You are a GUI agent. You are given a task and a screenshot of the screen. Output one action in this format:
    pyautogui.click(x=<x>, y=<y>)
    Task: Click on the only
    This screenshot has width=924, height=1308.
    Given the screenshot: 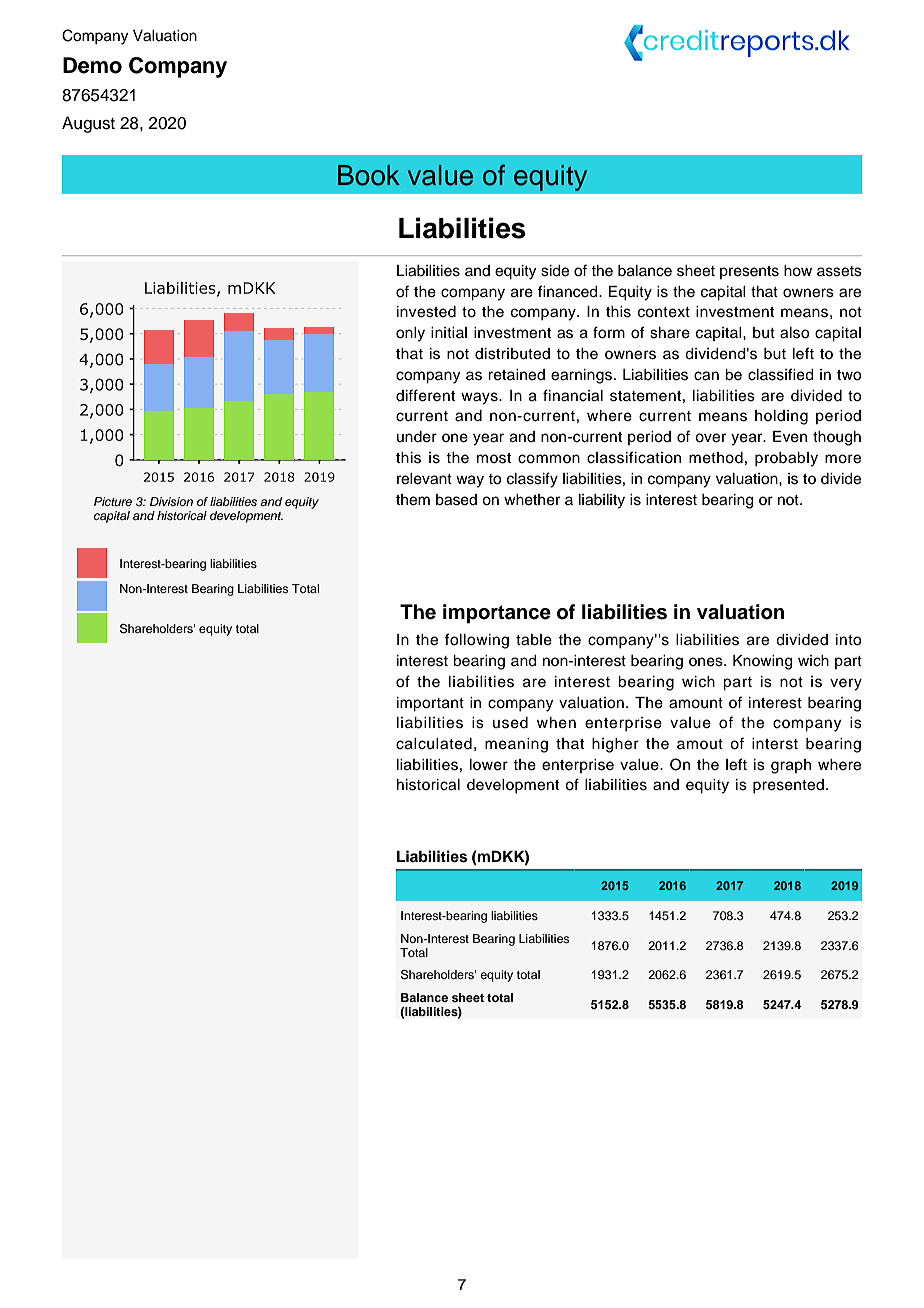 What is the action you would take?
    pyautogui.click(x=410, y=334)
